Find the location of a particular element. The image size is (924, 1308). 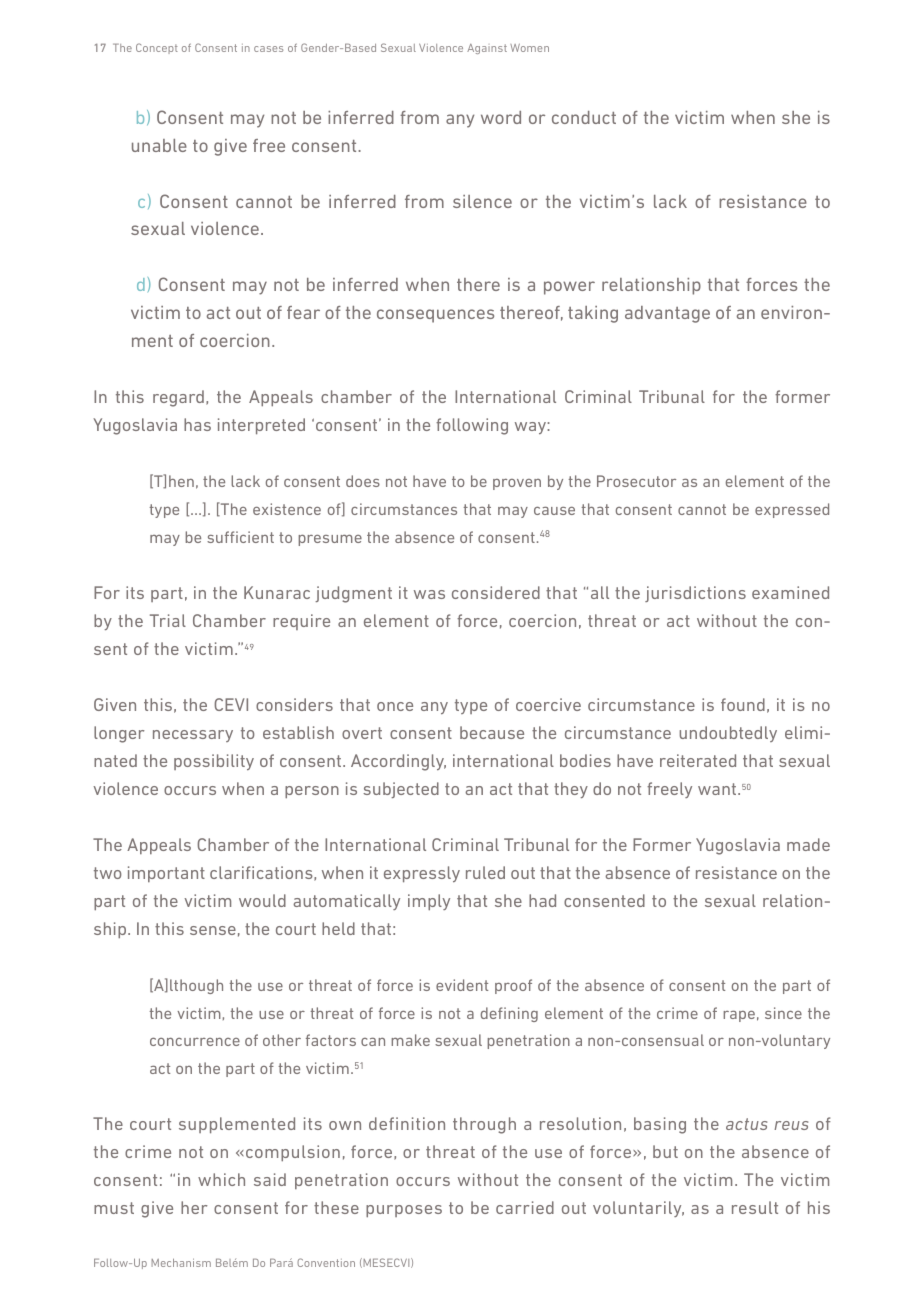

since is located at coordinates (783, 1013).
